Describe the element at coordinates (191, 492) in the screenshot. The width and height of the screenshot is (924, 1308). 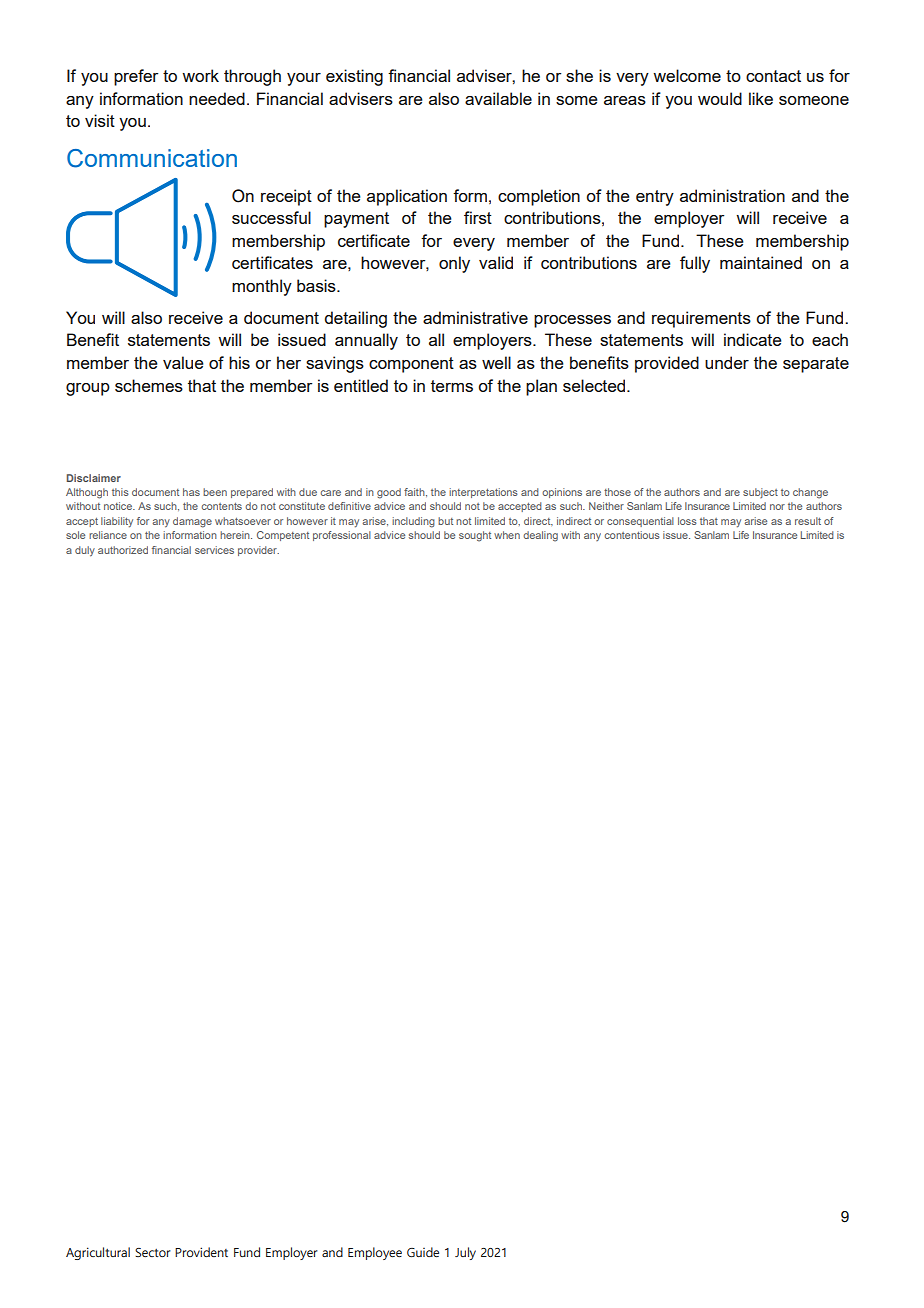
I see `has` at that location.
